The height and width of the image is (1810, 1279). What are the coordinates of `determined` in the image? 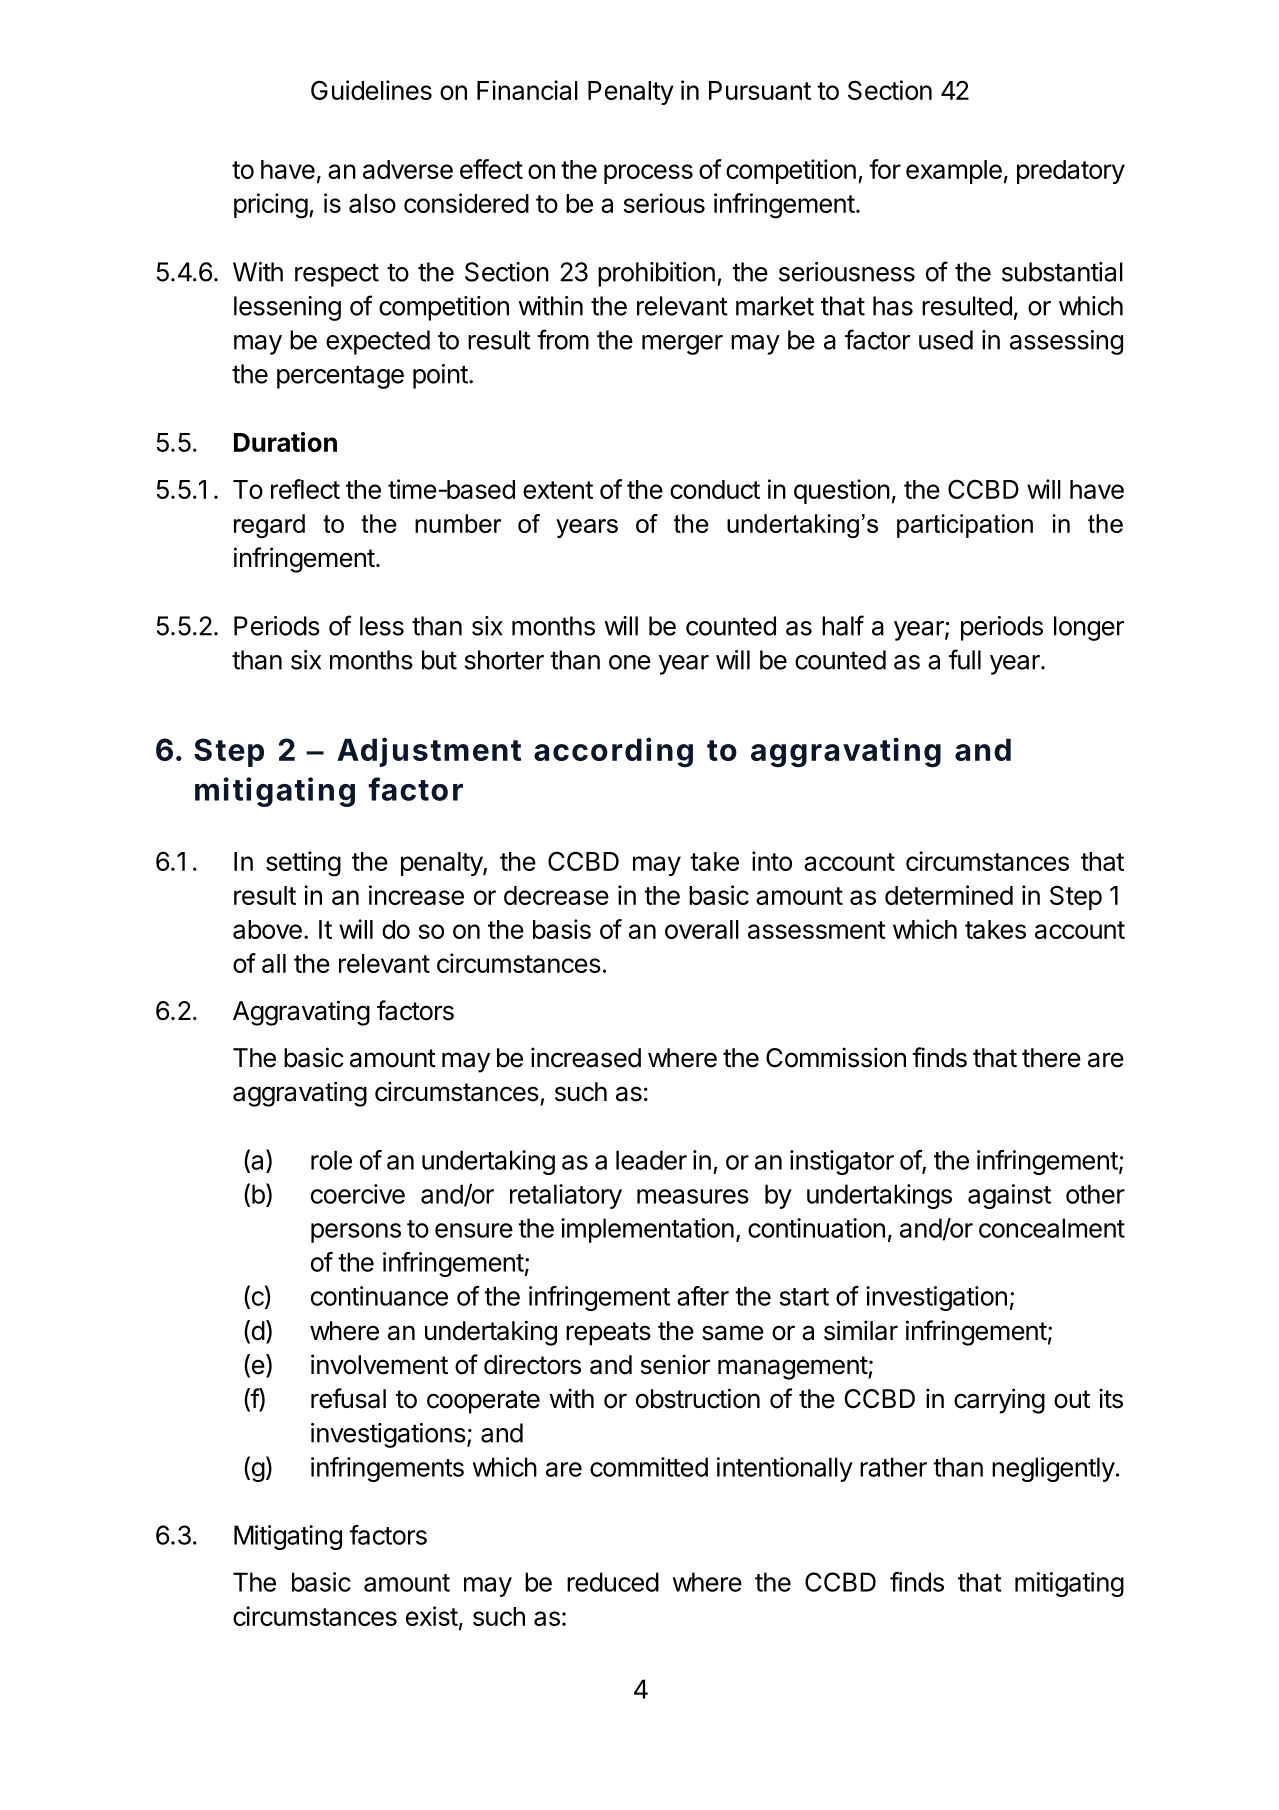 It's located at (949, 895).
